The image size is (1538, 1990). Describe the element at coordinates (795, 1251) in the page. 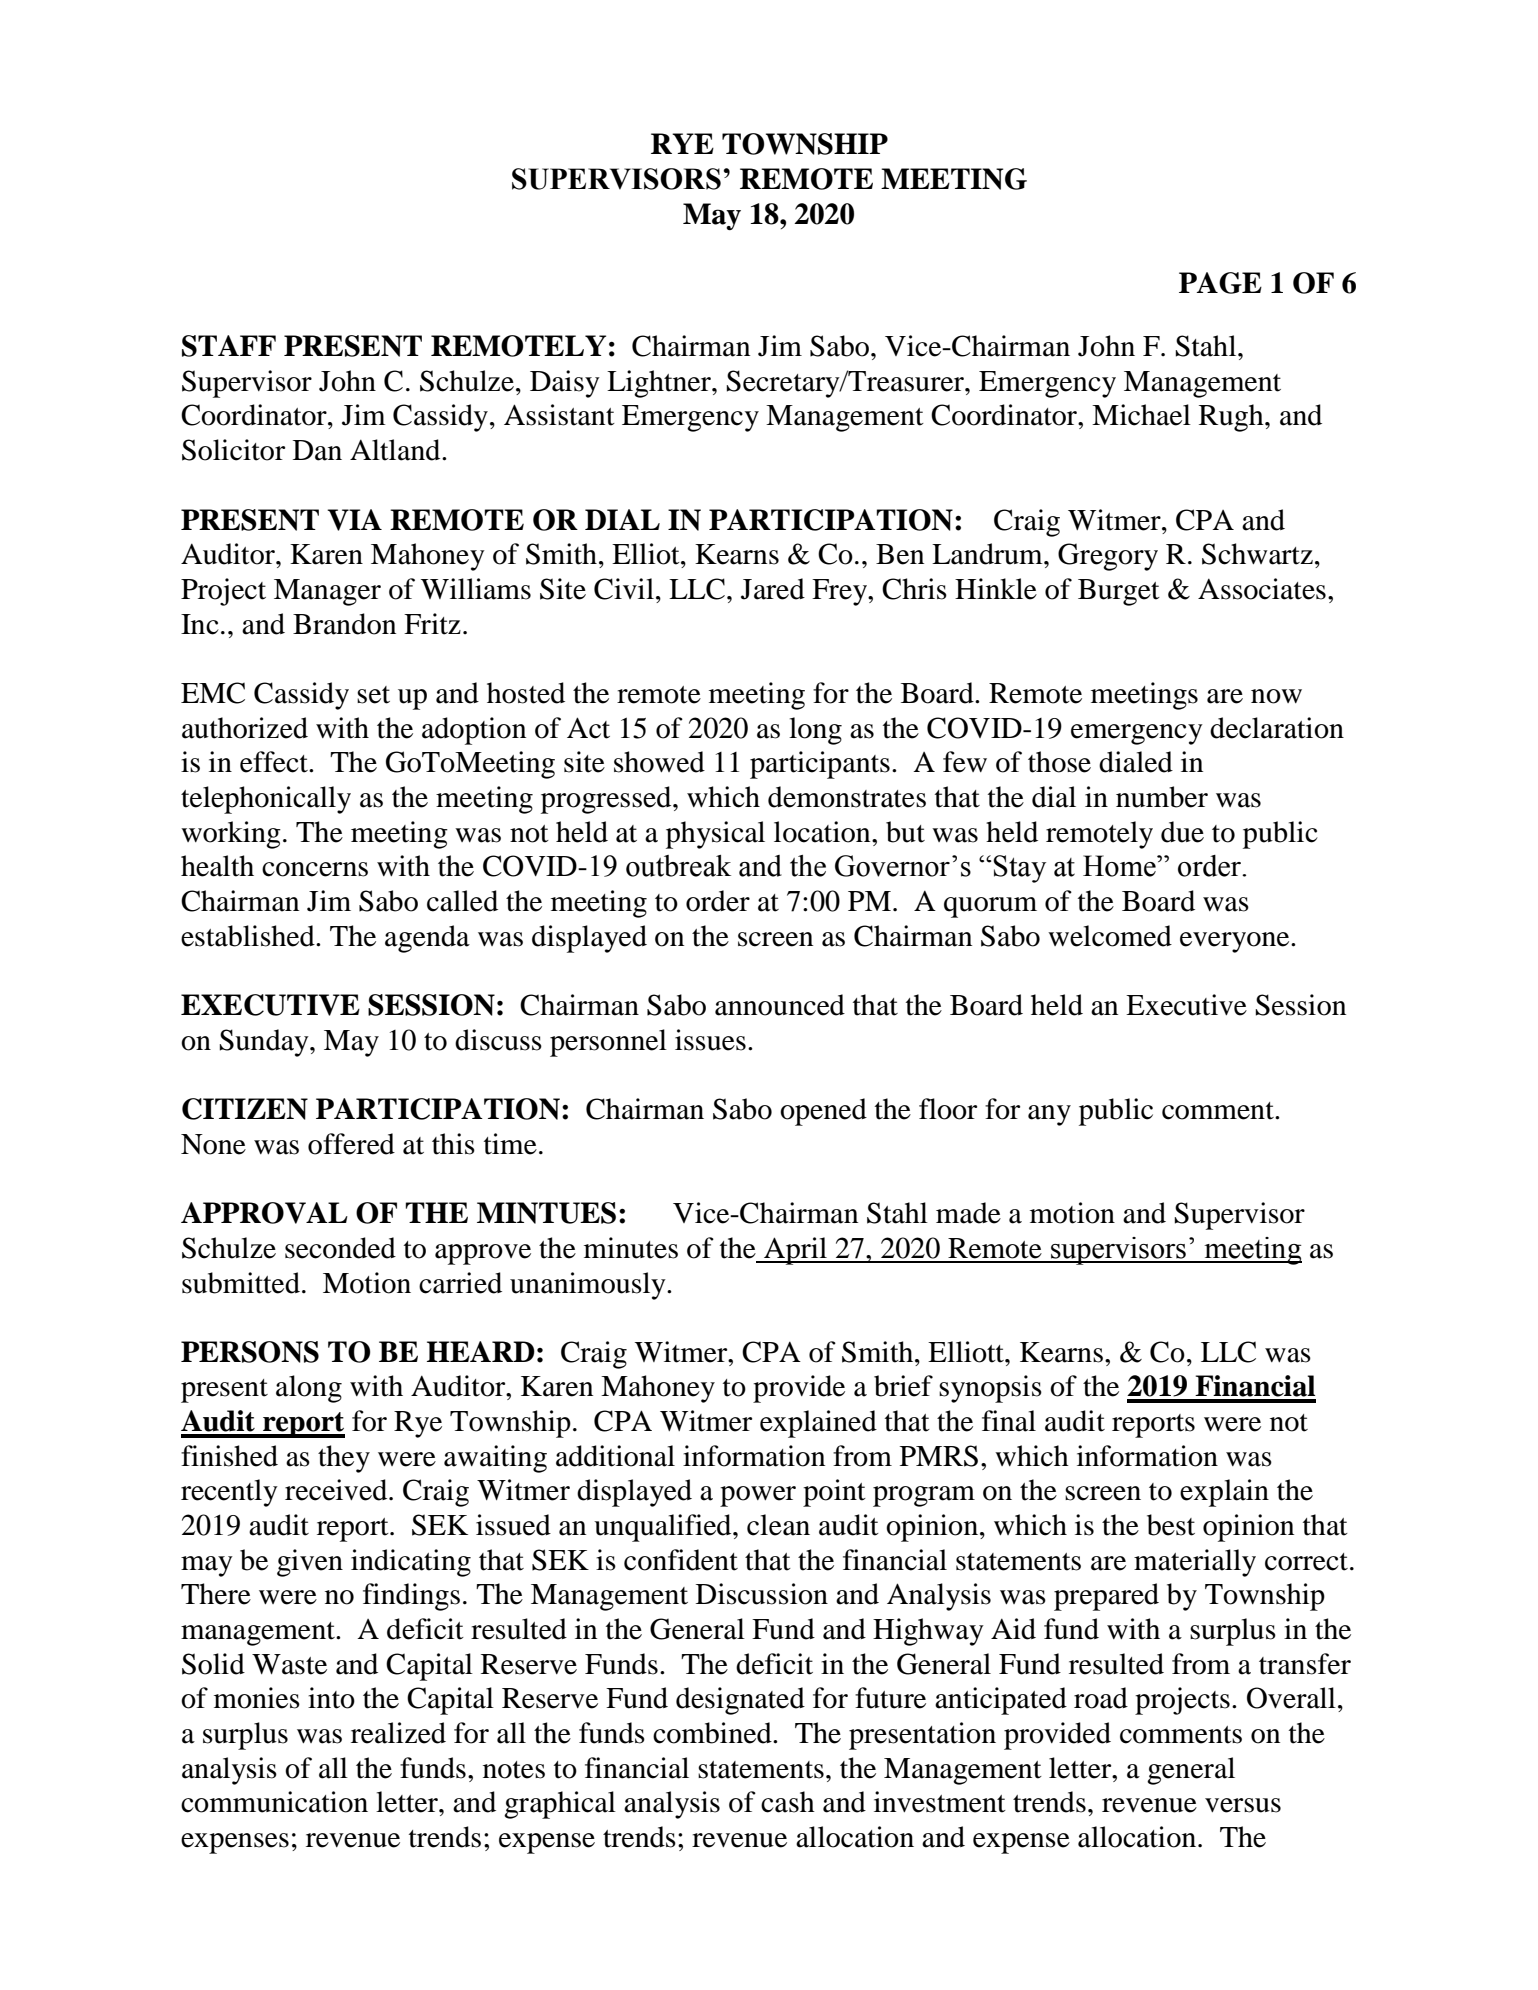

I see `April` at that location.
